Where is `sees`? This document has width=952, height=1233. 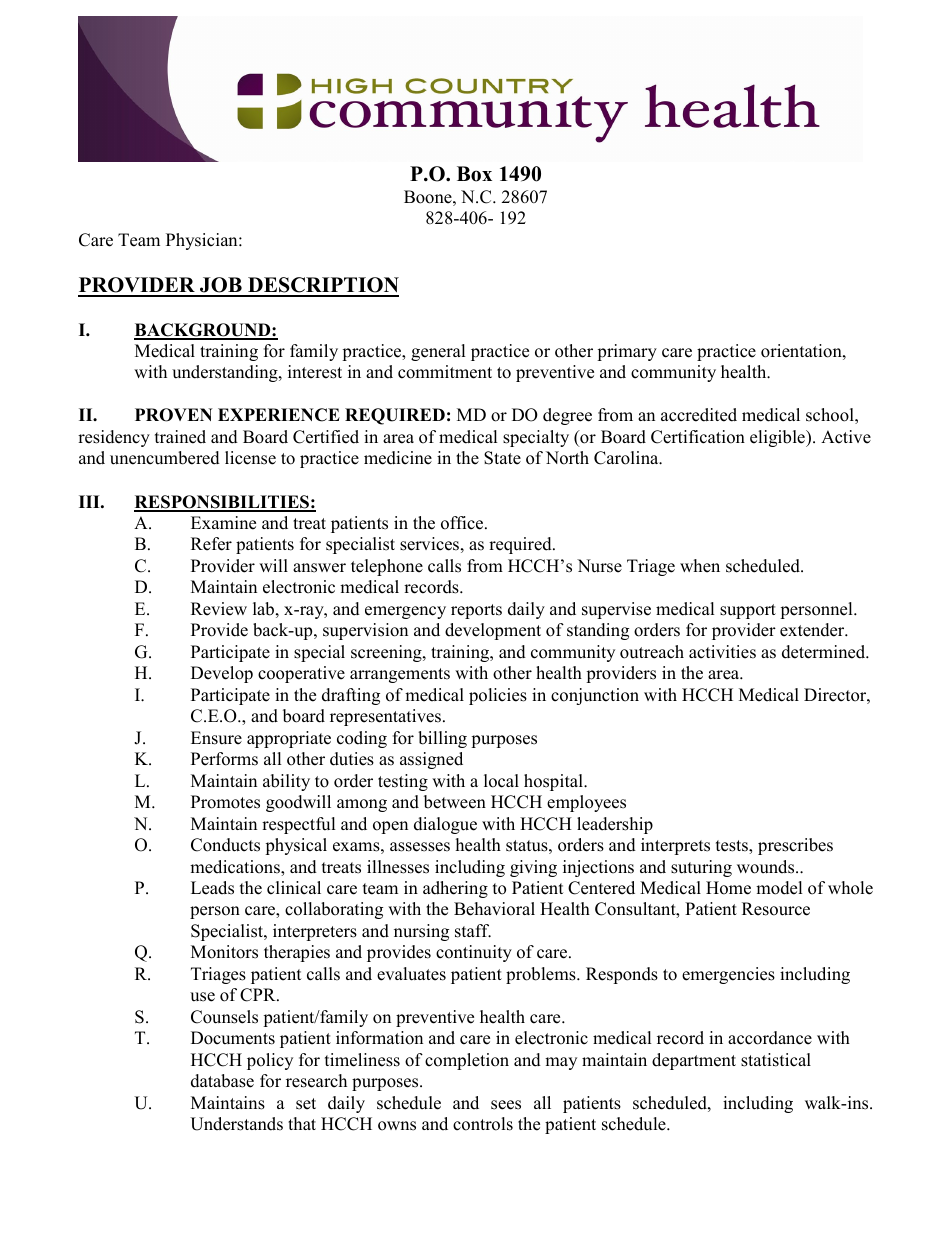 sees is located at coordinates (506, 1105).
